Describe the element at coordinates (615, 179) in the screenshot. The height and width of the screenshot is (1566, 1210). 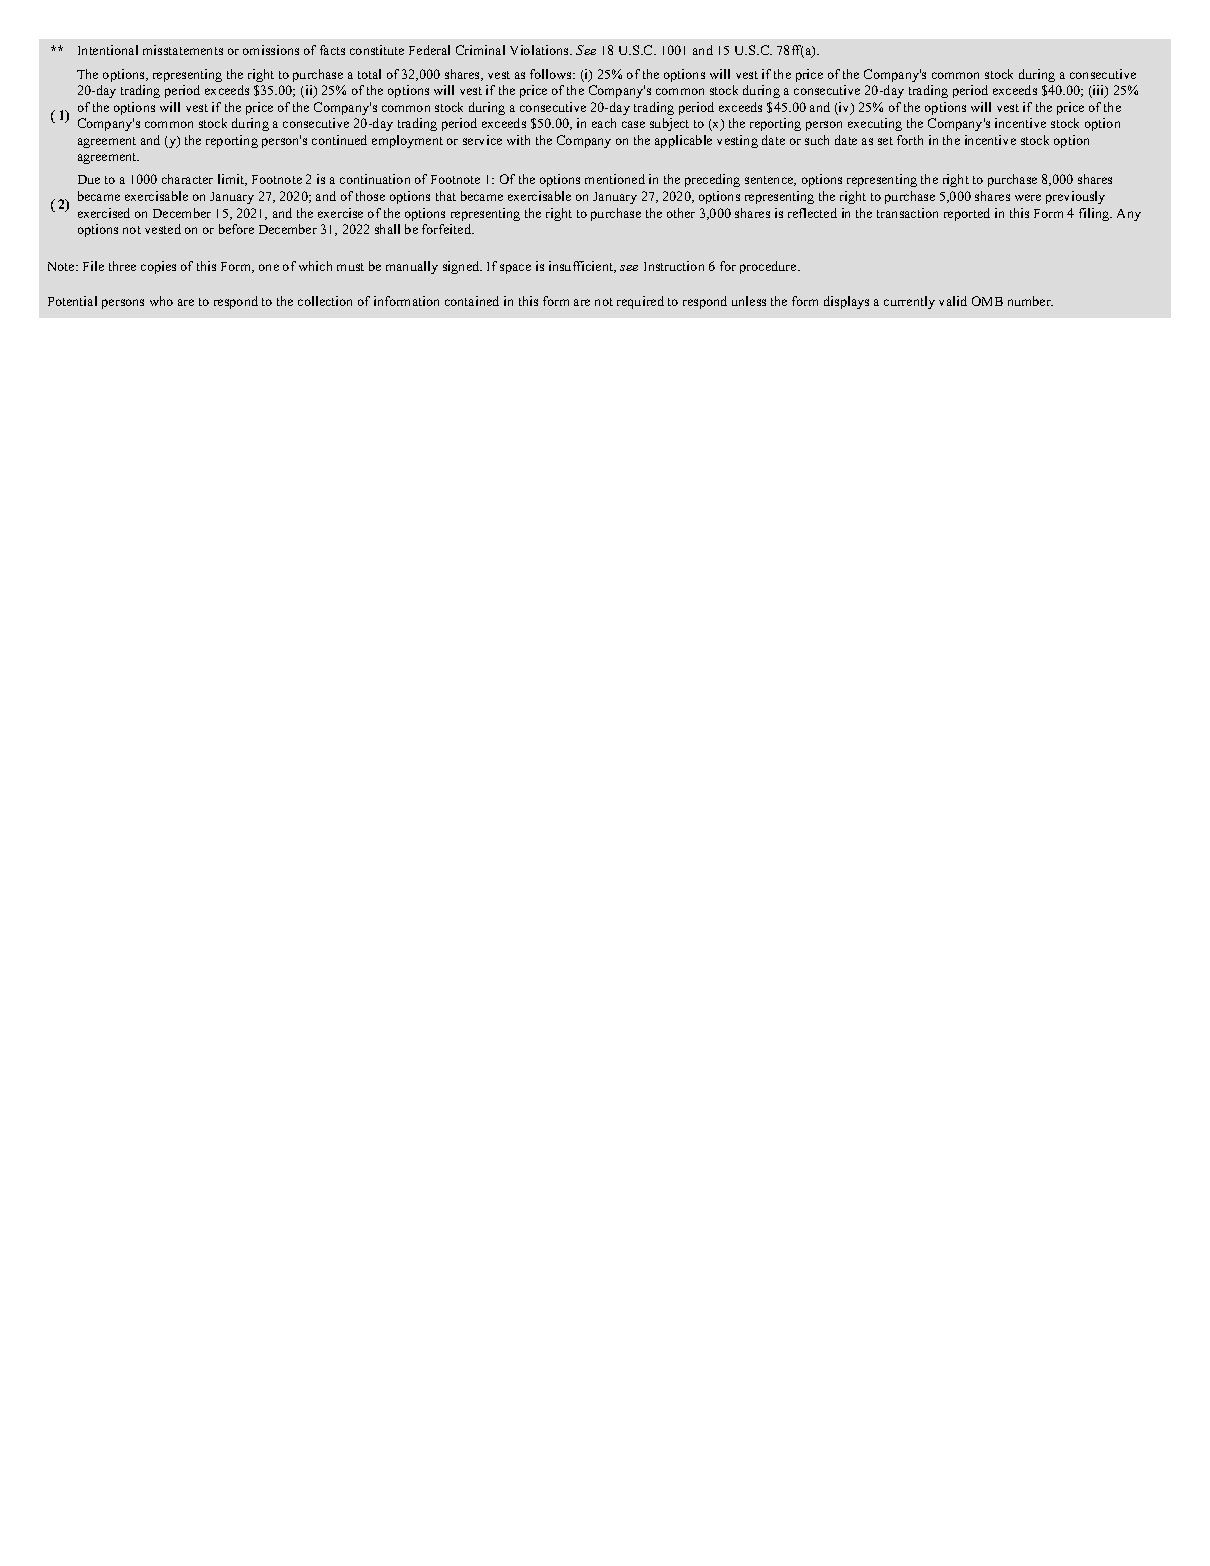
I see `mentioned` at that location.
